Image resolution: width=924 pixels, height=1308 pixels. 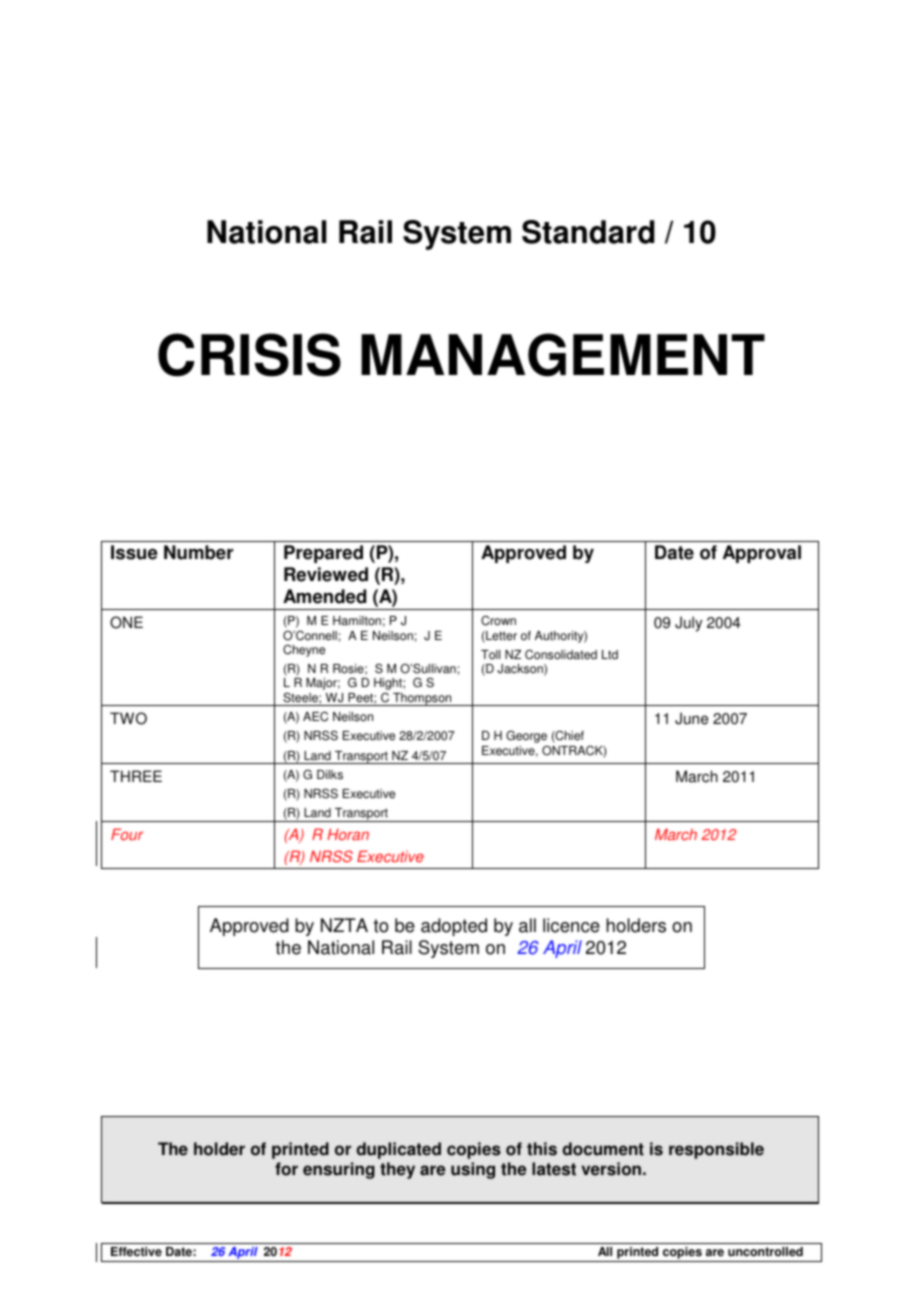 I want to click on Standard, so click(x=588, y=232).
